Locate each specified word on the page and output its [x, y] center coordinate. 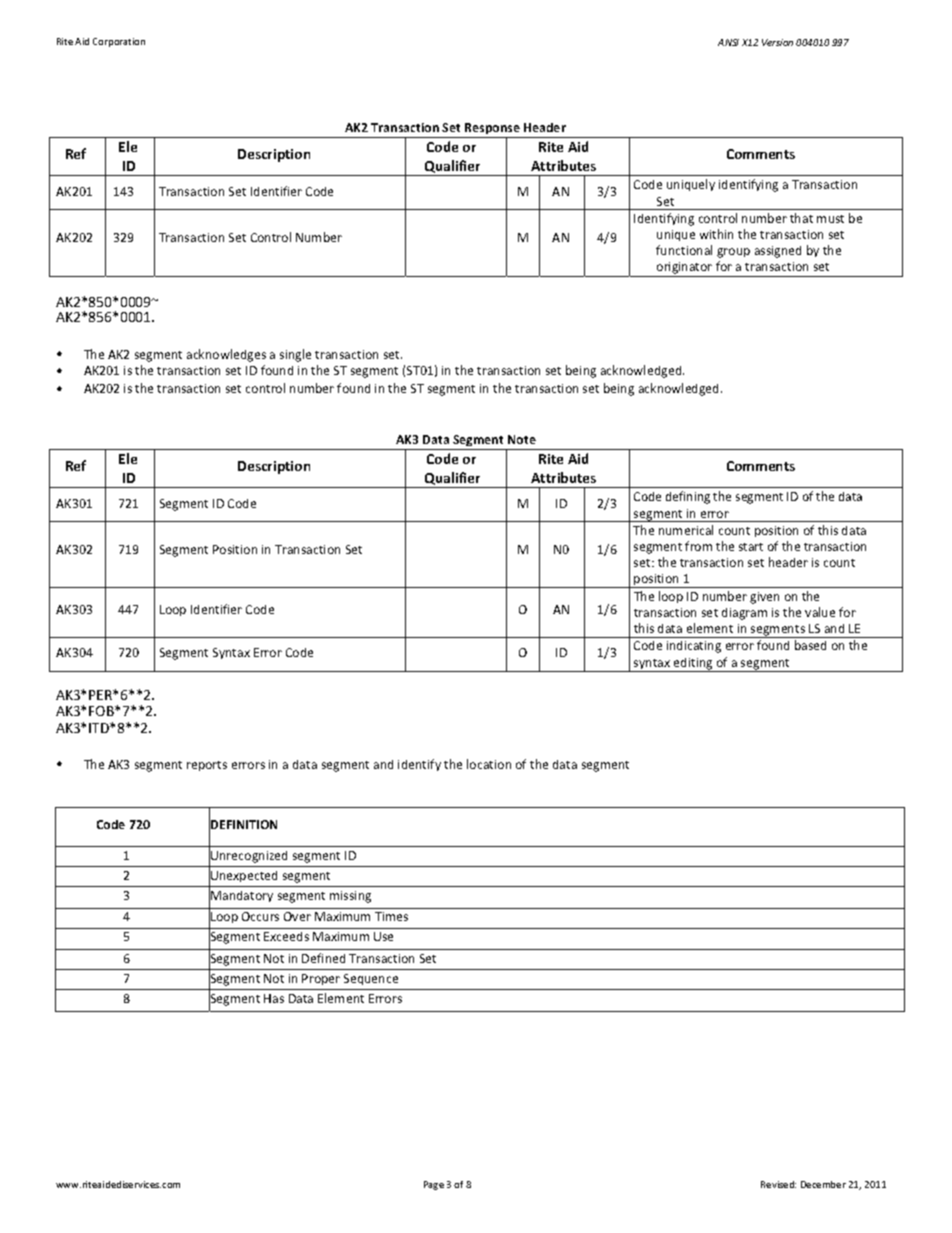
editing [693, 665]
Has [274, 998]
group [733, 253]
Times [391, 916]
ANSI [728, 42]
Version [777, 42]
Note [522, 439]
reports [207, 766]
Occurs [260, 916]
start [751, 547]
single [295, 355]
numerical [686, 530]
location [489, 764]
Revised [778, 1184]
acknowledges [226, 355]
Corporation [119, 42]
